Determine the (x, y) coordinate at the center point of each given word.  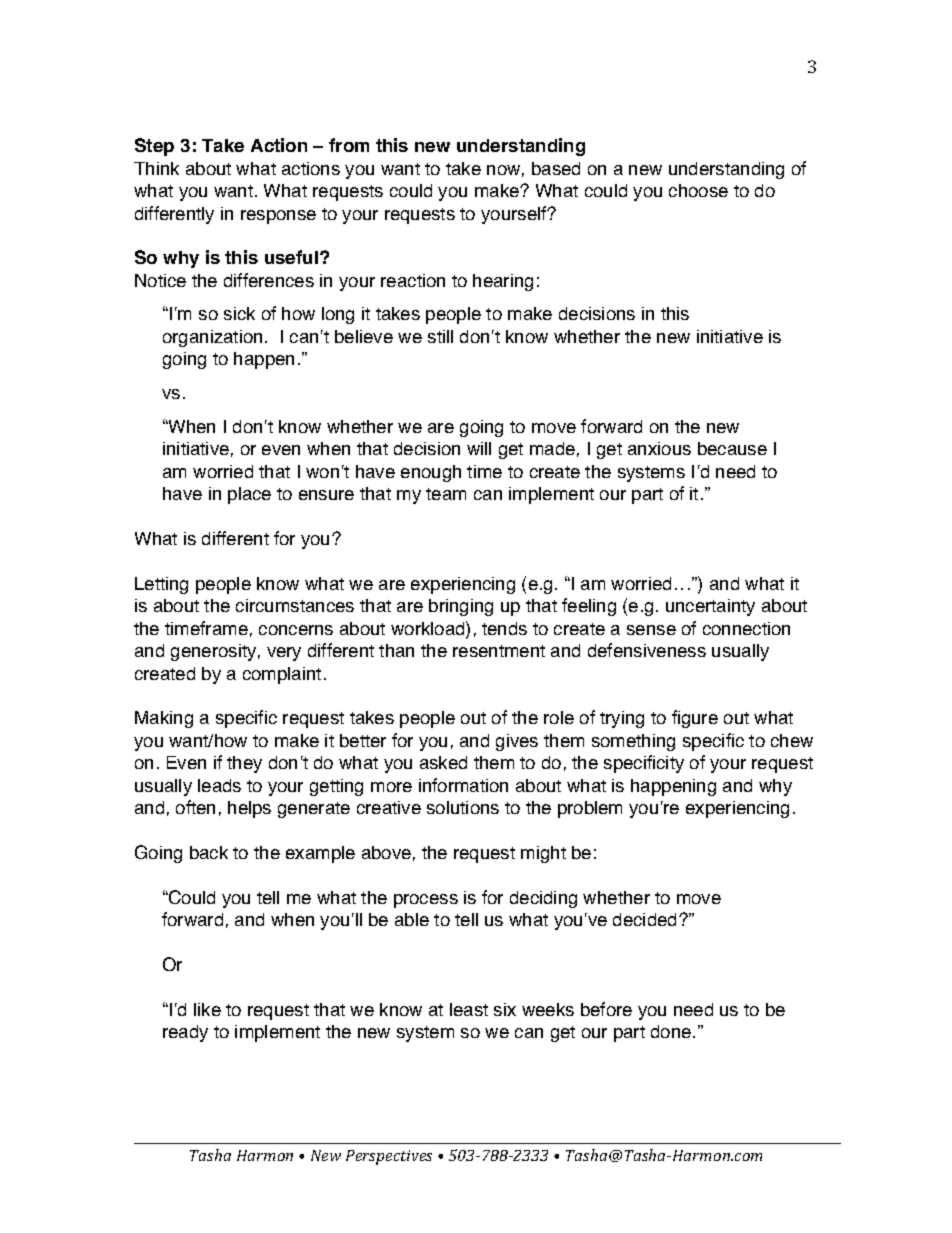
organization (212, 338)
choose (698, 190)
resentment (499, 651)
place (249, 495)
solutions (463, 807)
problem (590, 809)
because (732, 448)
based (556, 168)
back (209, 852)
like (207, 1009)
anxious (659, 448)
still (440, 336)
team (446, 494)
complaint (282, 675)
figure (695, 719)
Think (156, 168)
